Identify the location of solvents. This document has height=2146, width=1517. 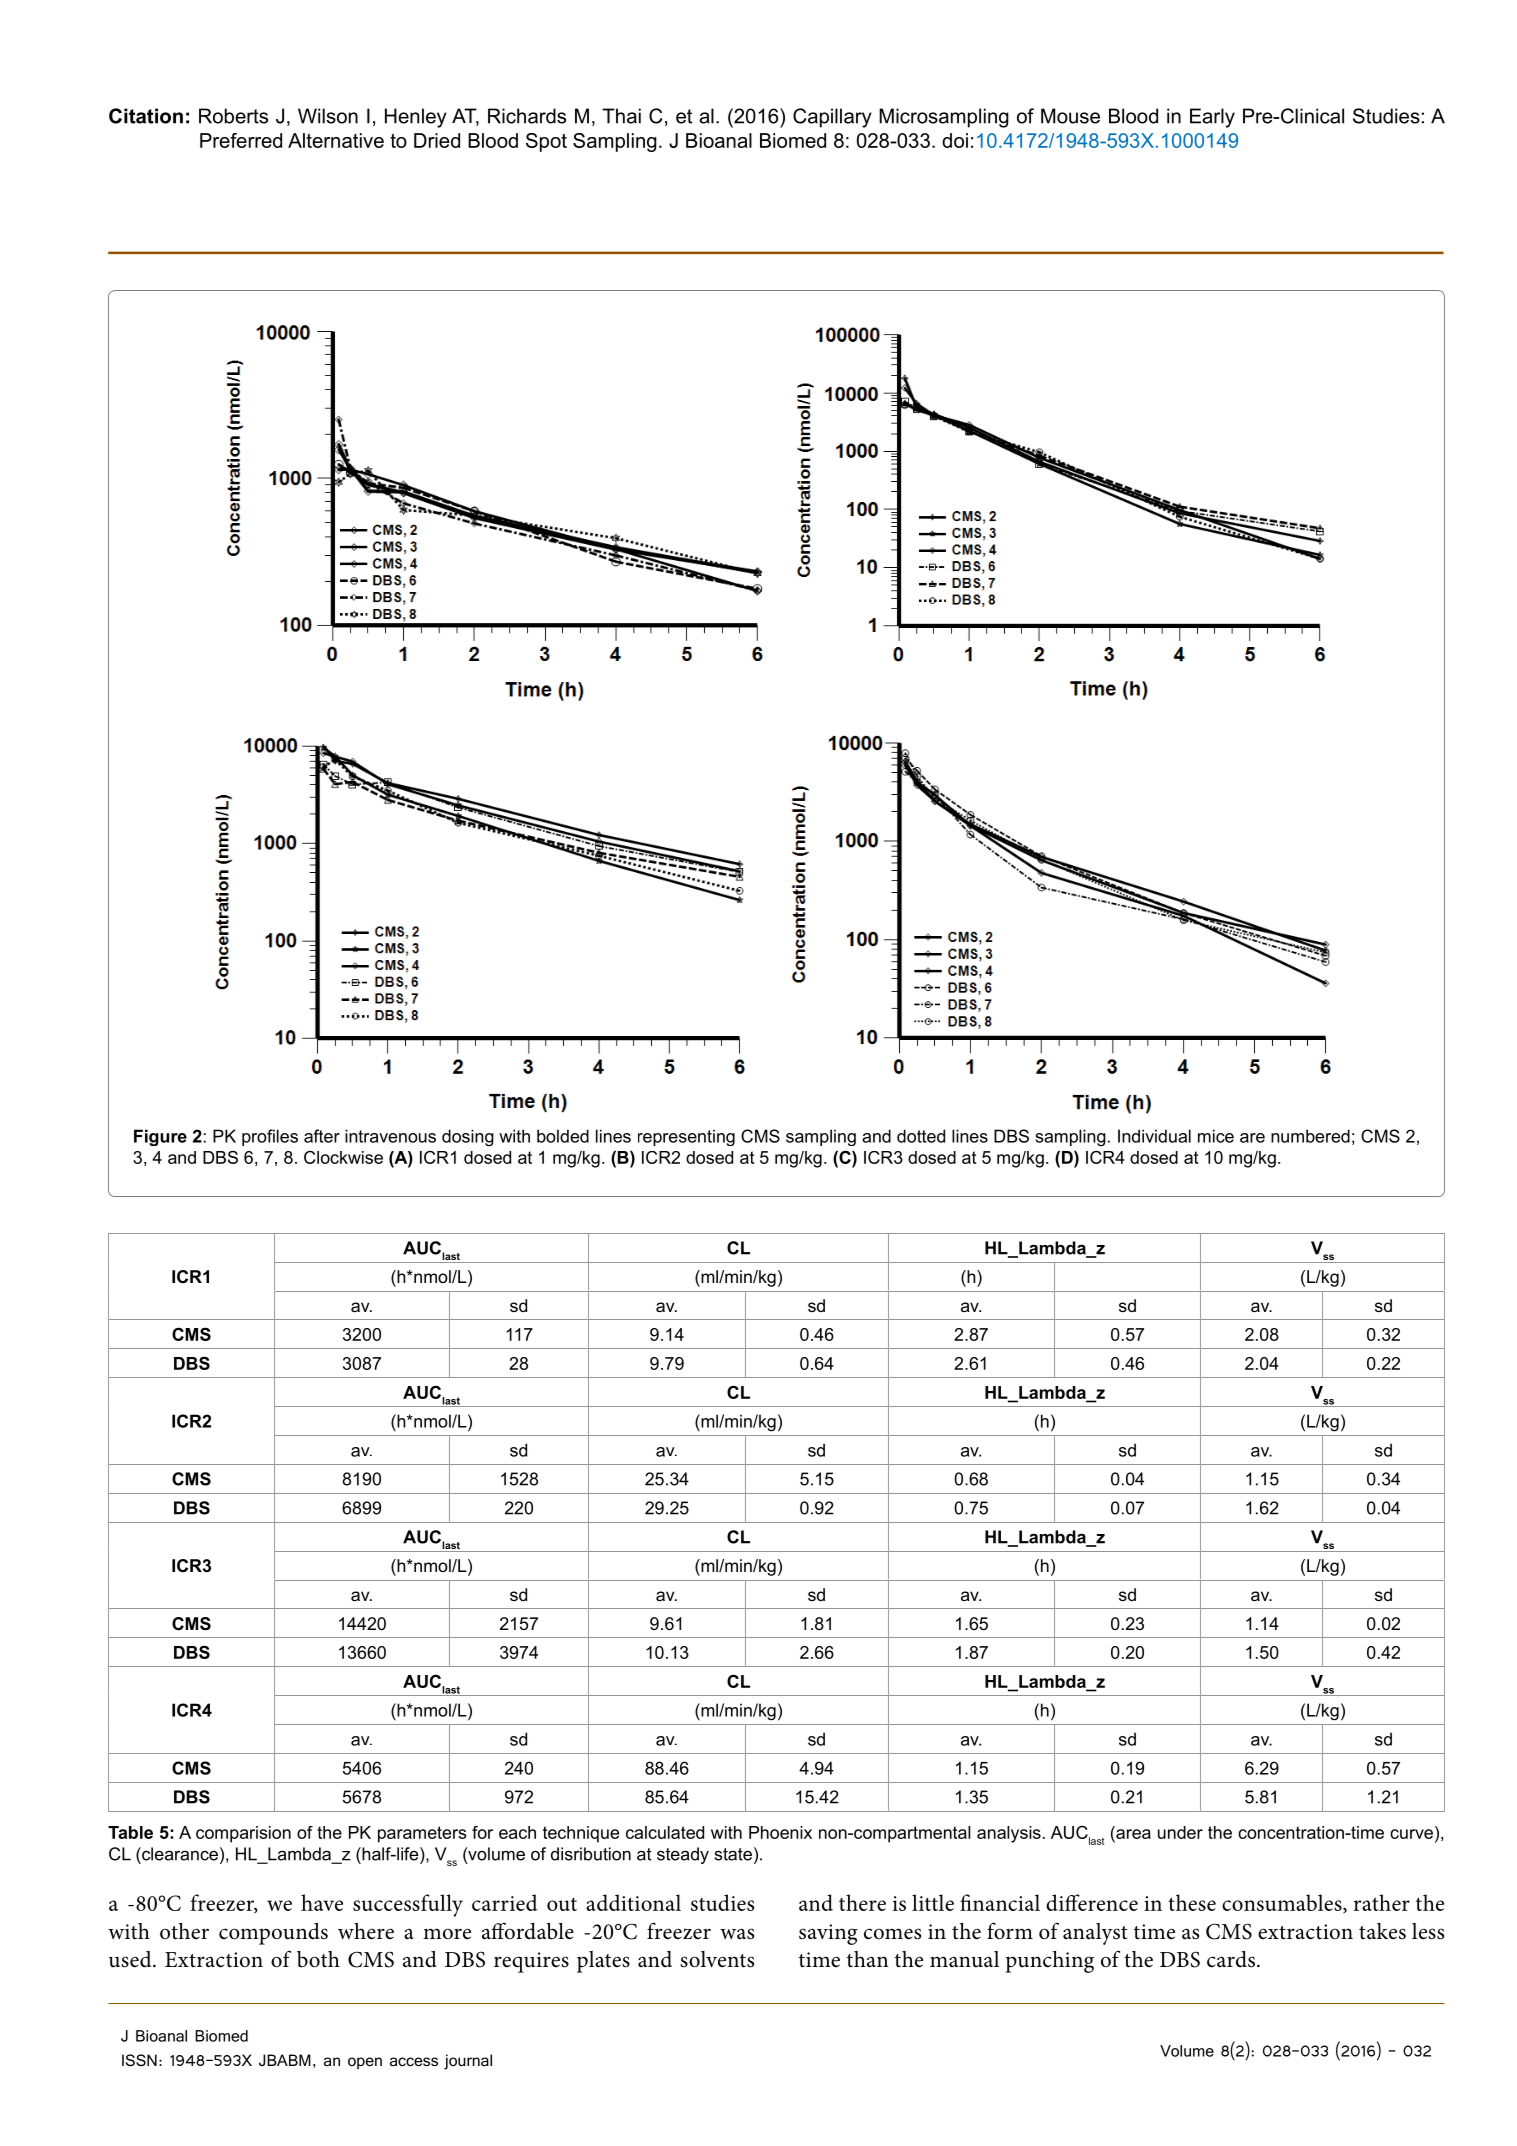
(717, 1959).
